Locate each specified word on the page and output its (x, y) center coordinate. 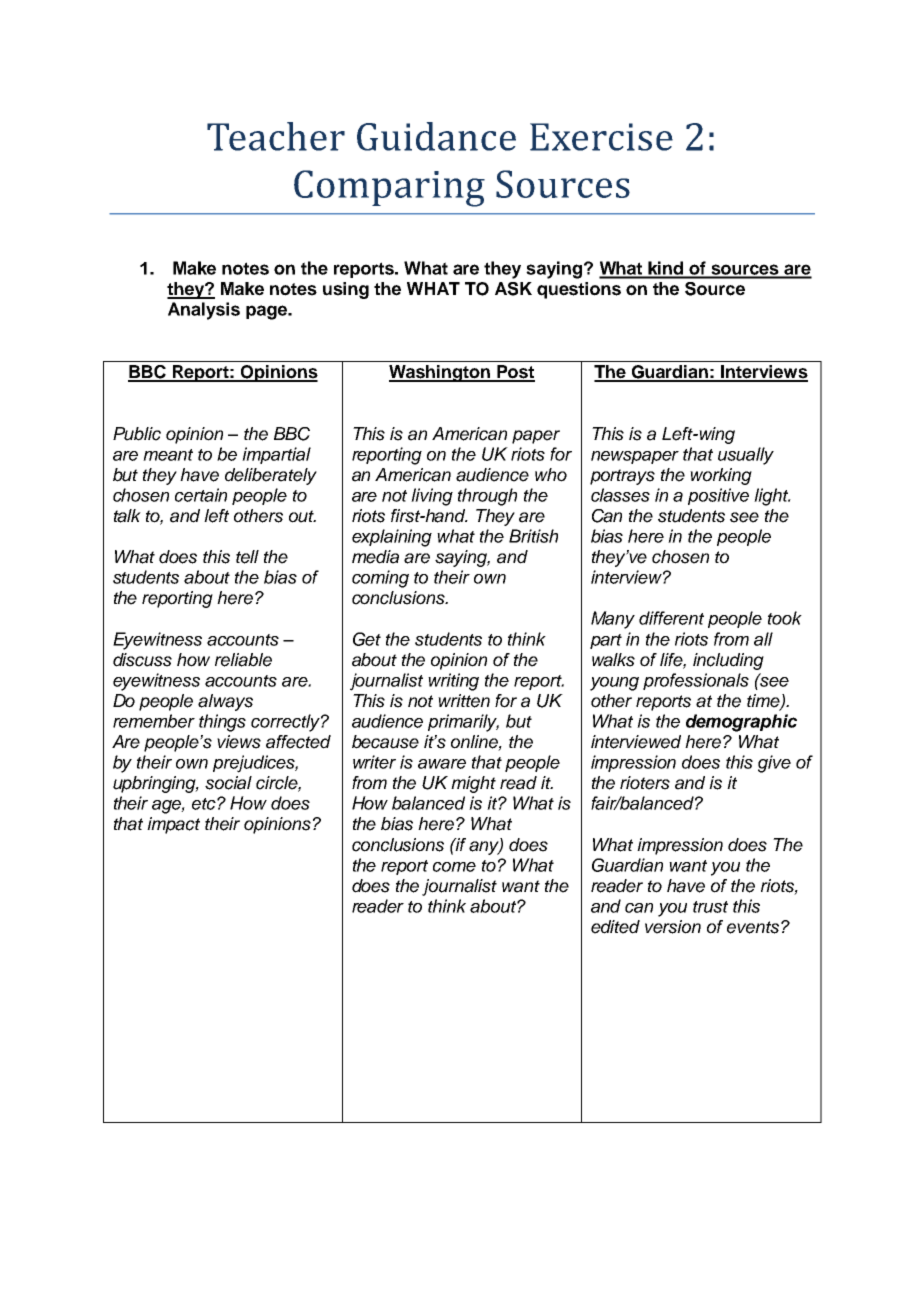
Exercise (601, 137)
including (728, 661)
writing (453, 682)
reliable (243, 660)
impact (173, 825)
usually (746, 456)
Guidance (436, 136)
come (454, 867)
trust (710, 907)
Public (137, 434)
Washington (440, 373)
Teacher (276, 136)
